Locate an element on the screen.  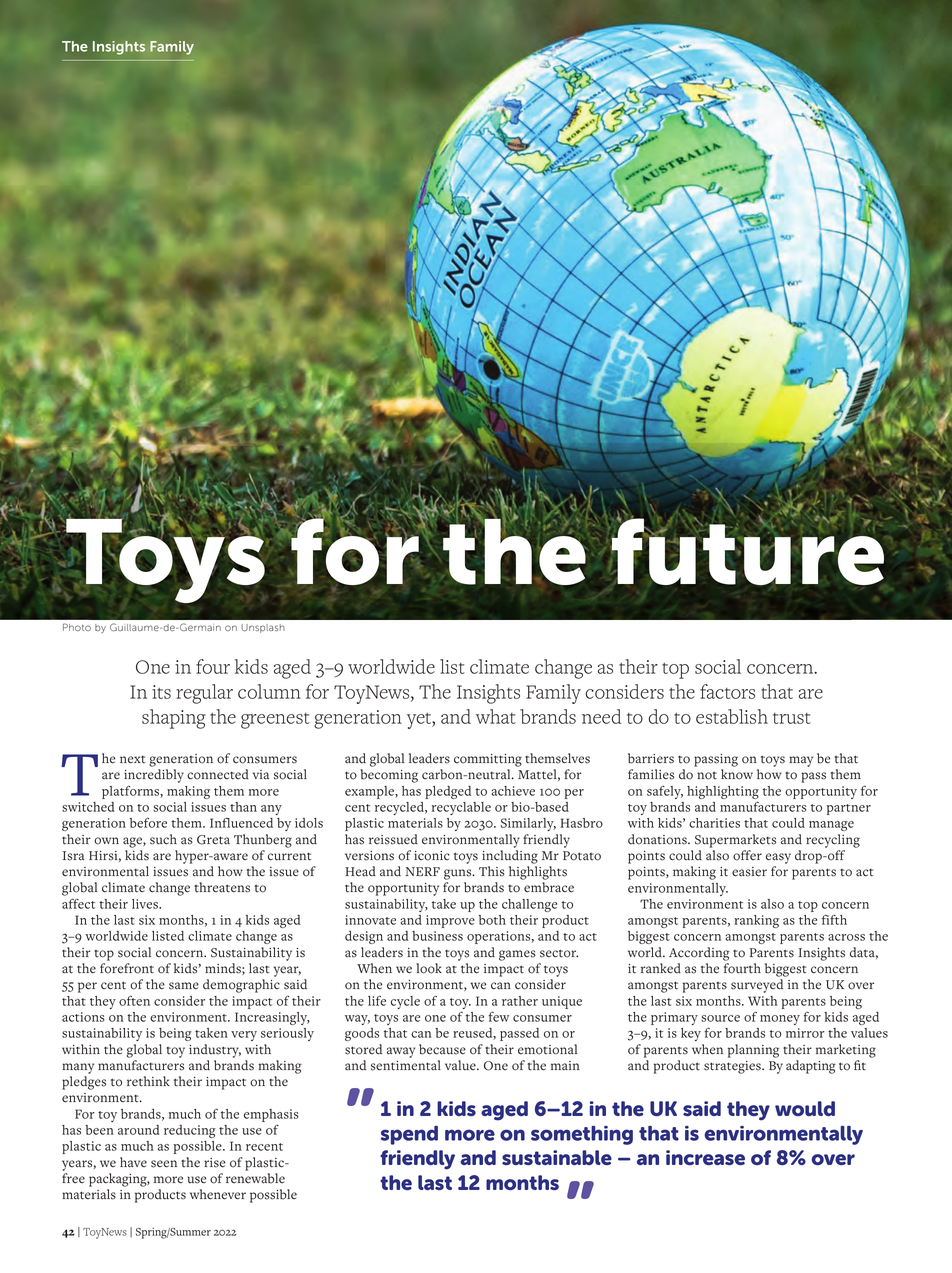
increase is located at coordinates (705, 1157).
